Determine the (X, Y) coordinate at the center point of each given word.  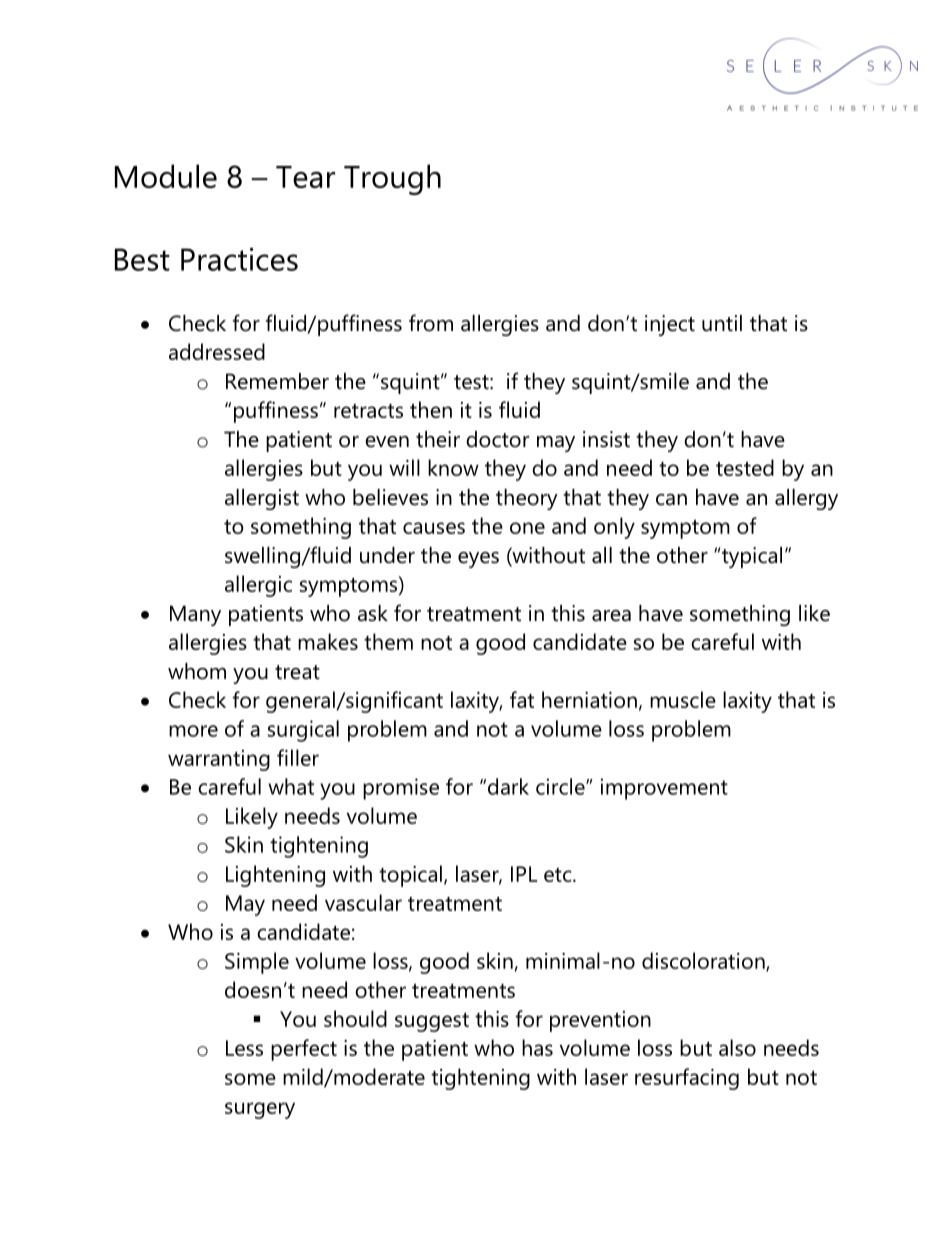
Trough (392, 179)
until (722, 323)
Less (244, 1048)
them (388, 641)
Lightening (275, 876)
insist (606, 439)
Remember (277, 381)
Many (195, 615)
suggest (432, 1022)
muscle (683, 699)
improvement (664, 789)
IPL (524, 874)
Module (166, 176)
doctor (497, 439)
